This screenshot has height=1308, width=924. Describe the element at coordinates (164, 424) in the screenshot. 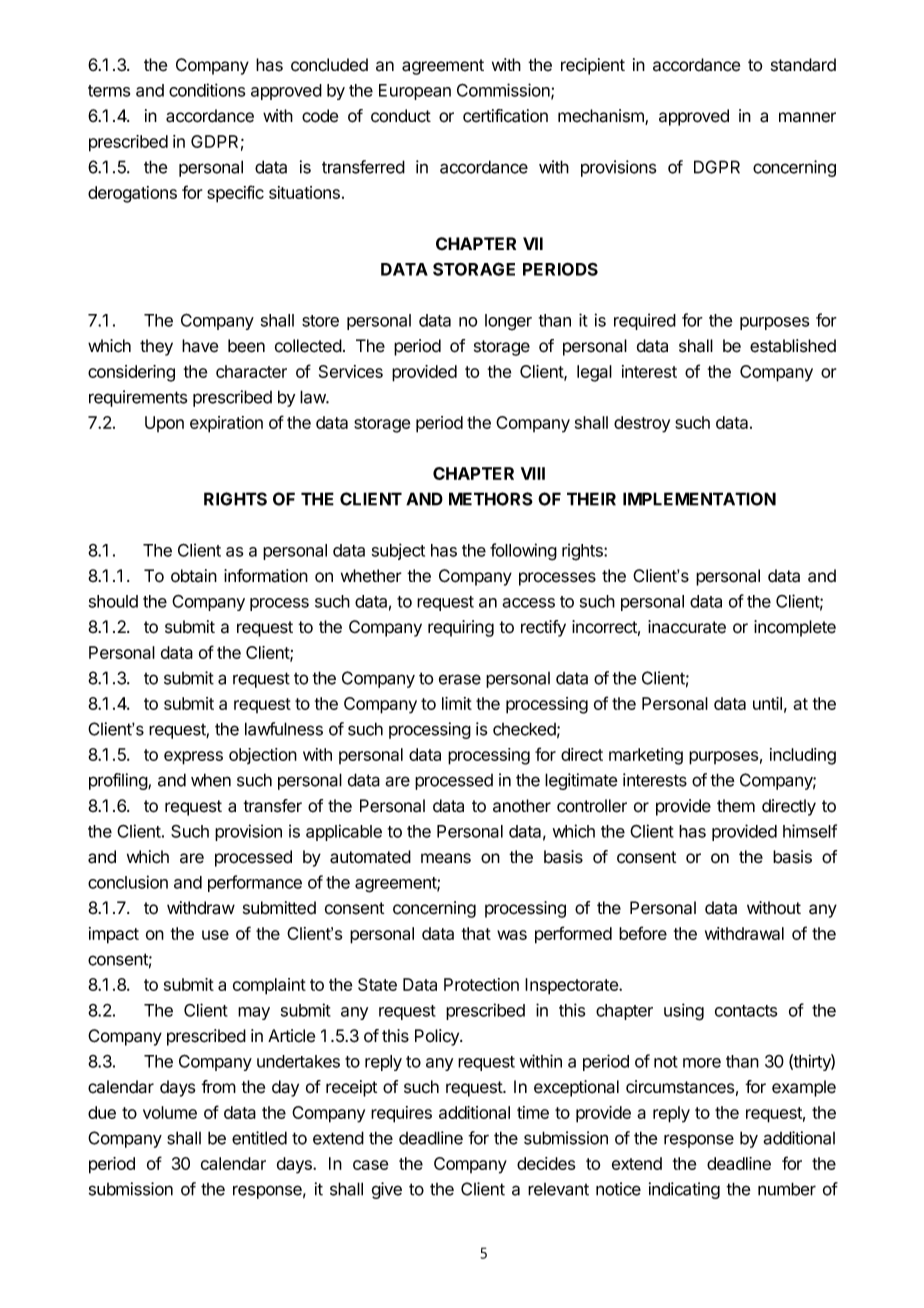

I see `Upon` at that location.
